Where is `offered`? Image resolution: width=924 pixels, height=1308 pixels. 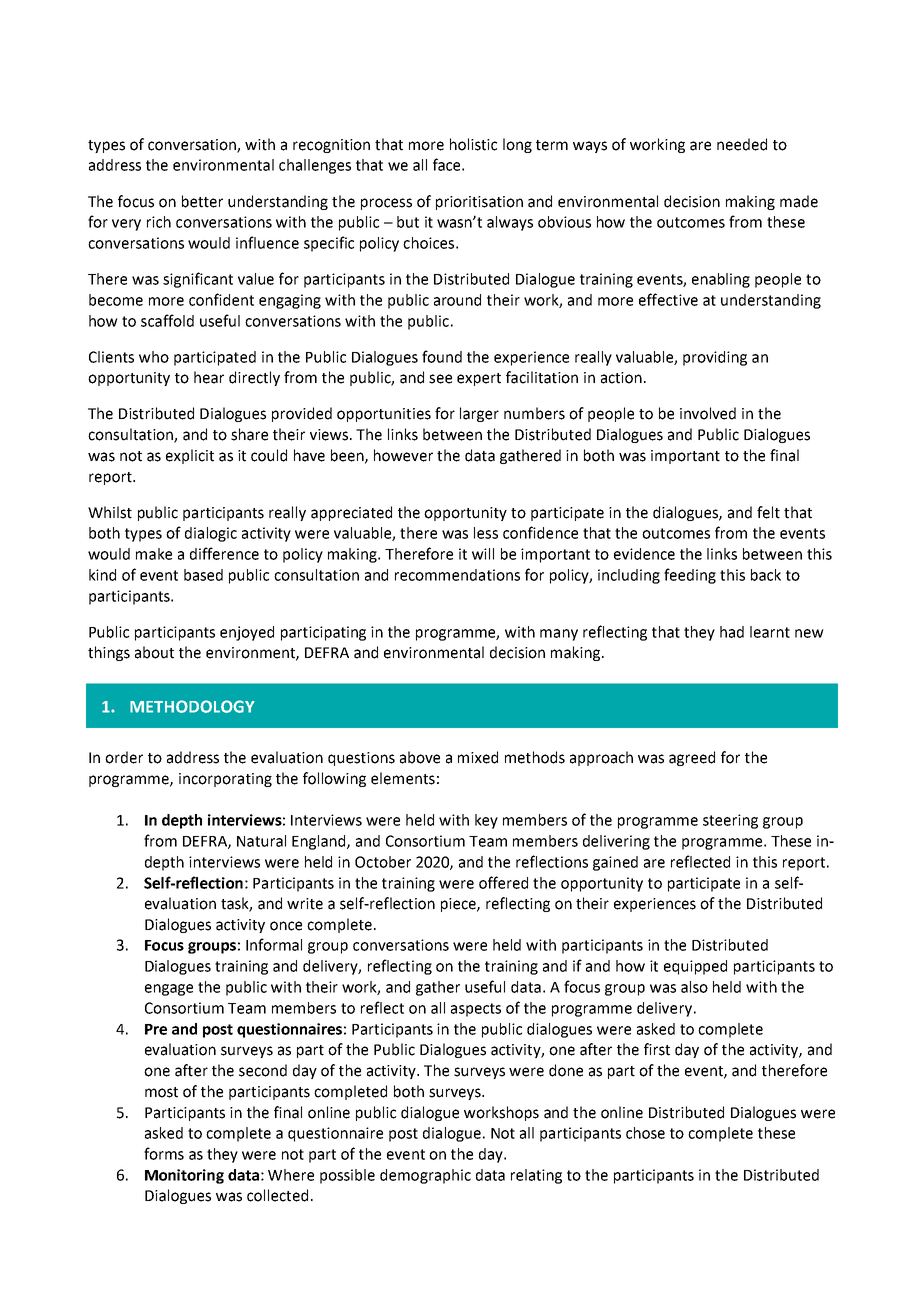
offered is located at coordinates (503, 882).
